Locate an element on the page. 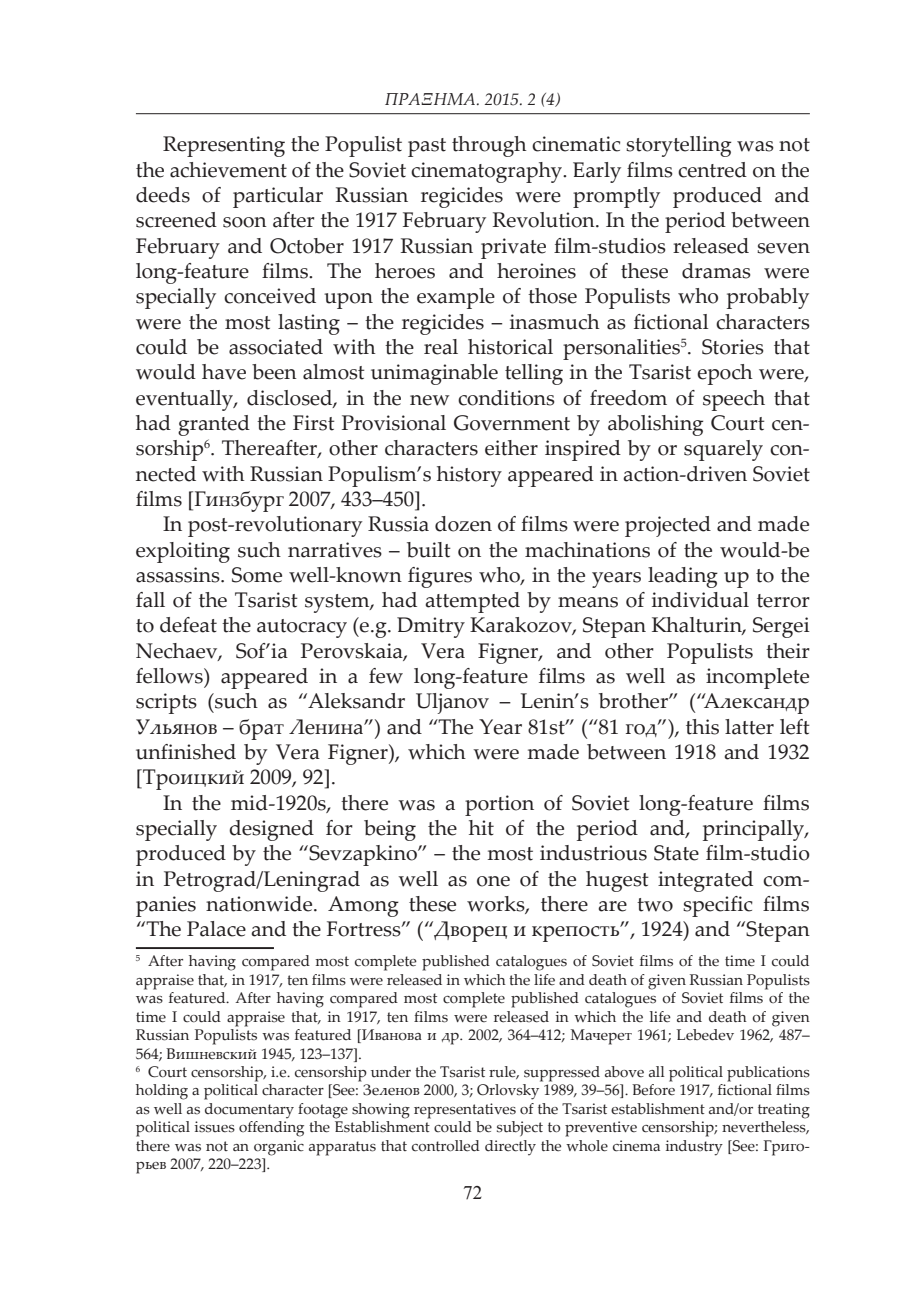 The width and height of the page is (924, 1305). centred is located at coordinates (712, 170).
